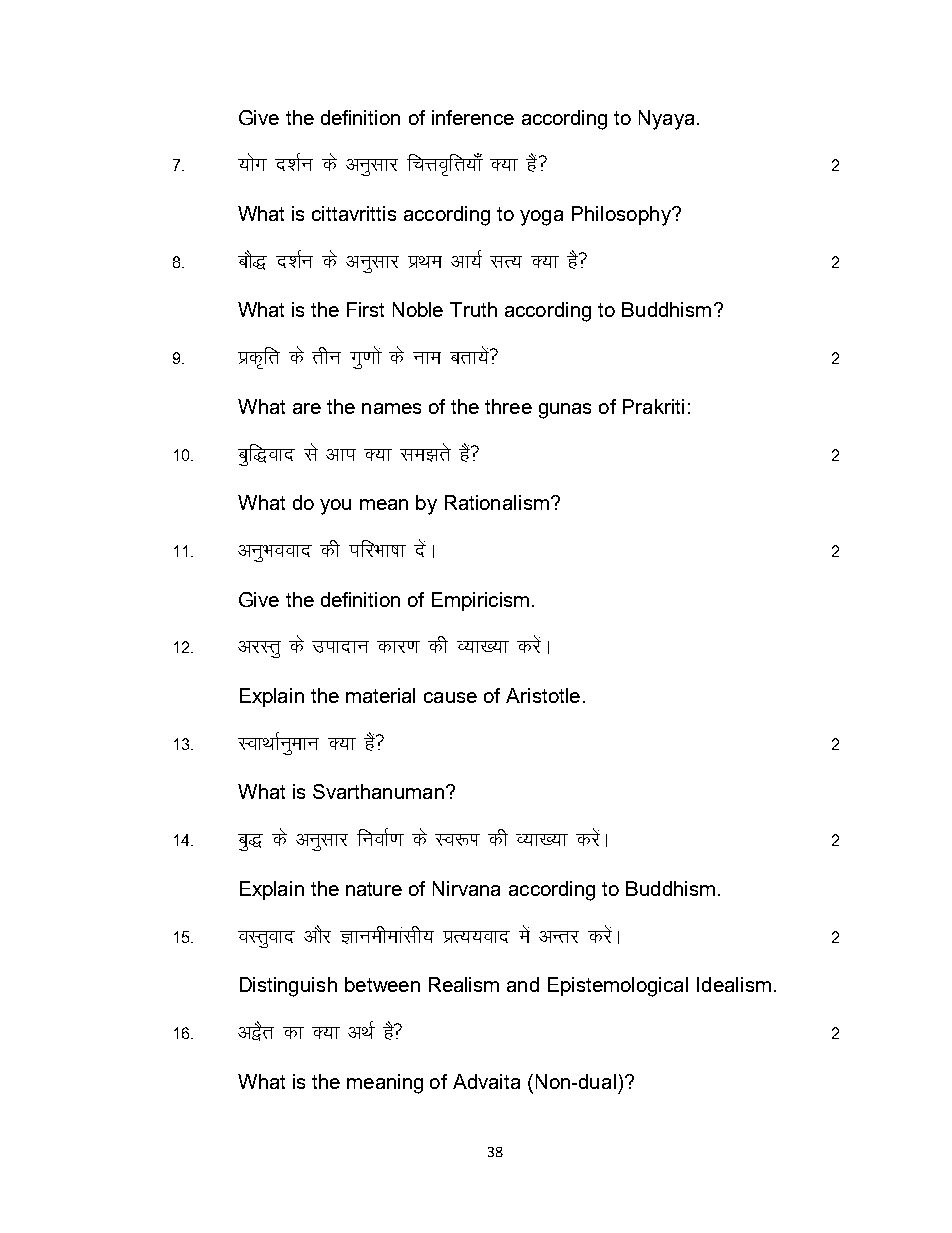 This screenshot has height=1233, width=952. What do you see at coordinates (382, 984) in the screenshot?
I see `between` at bounding box center [382, 984].
